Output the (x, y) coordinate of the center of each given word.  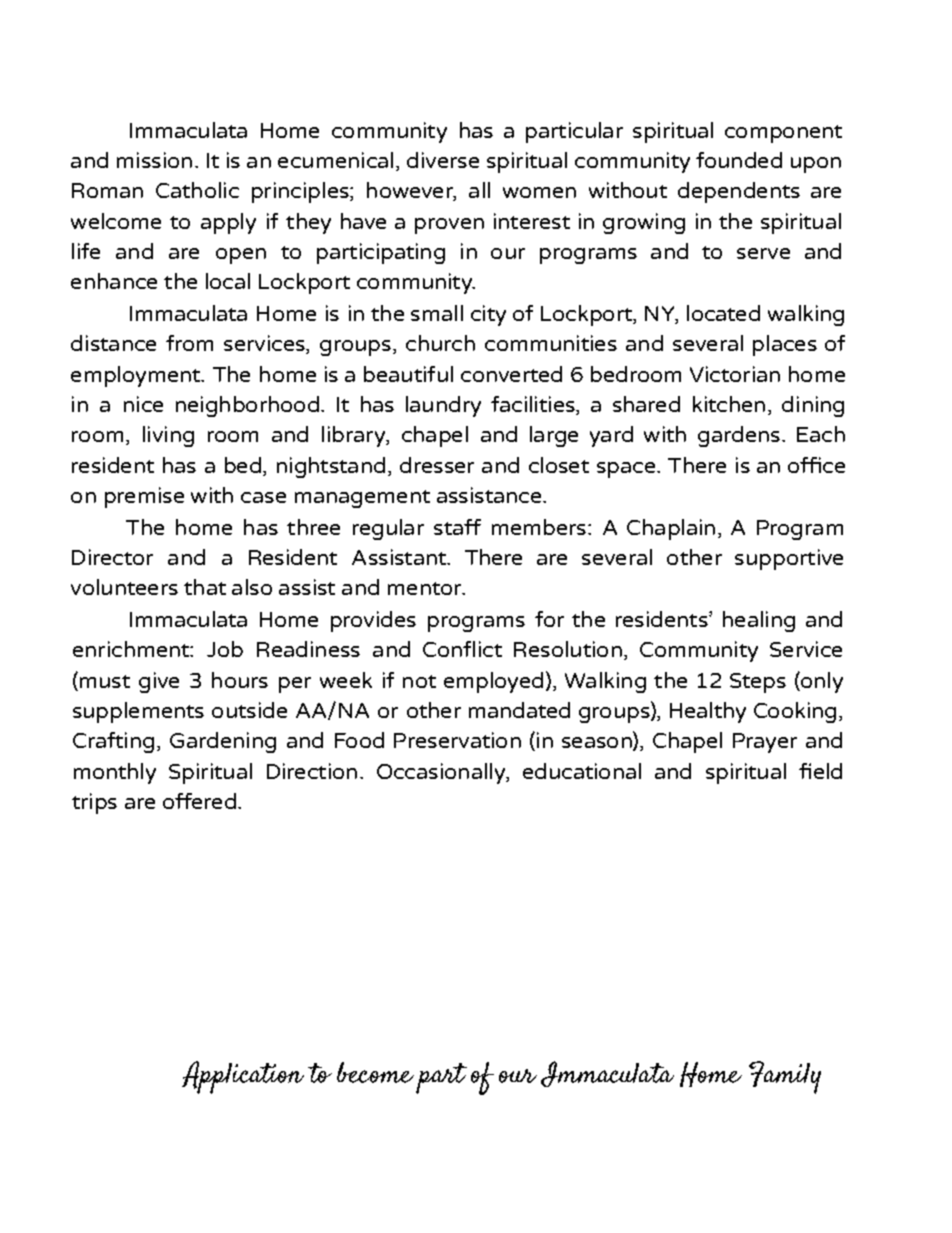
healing (759, 621)
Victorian (735, 374)
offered (199, 801)
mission (154, 160)
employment (136, 376)
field (820, 771)
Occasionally (442, 773)
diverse (443, 160)
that (205, 587)
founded (739, 160)
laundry (443, 406)
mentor (426, 588)
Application (243, 1077)
